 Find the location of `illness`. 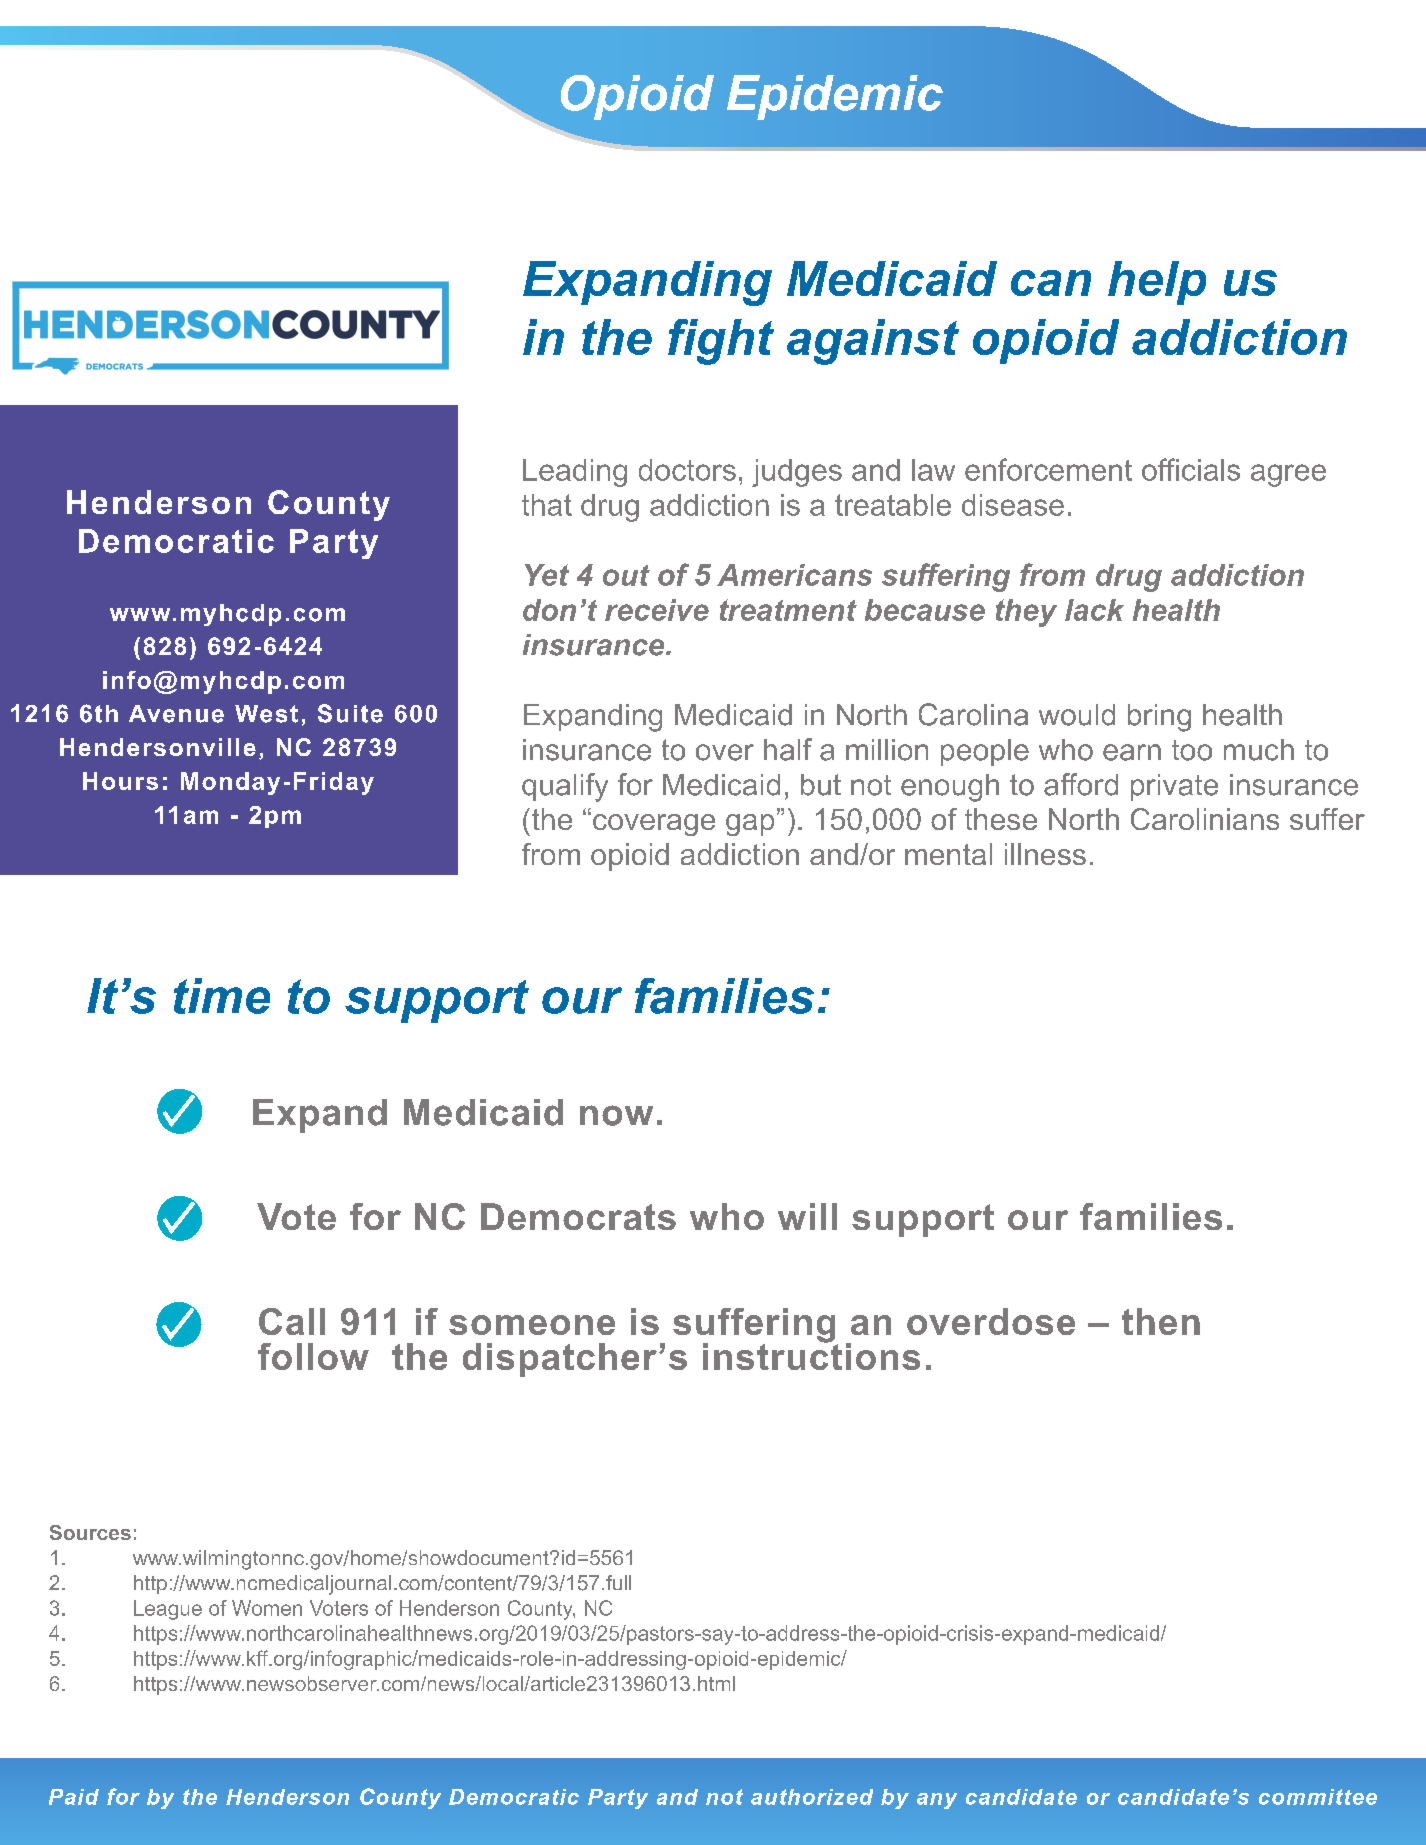

illness is located at coordinates (1045, 854).
